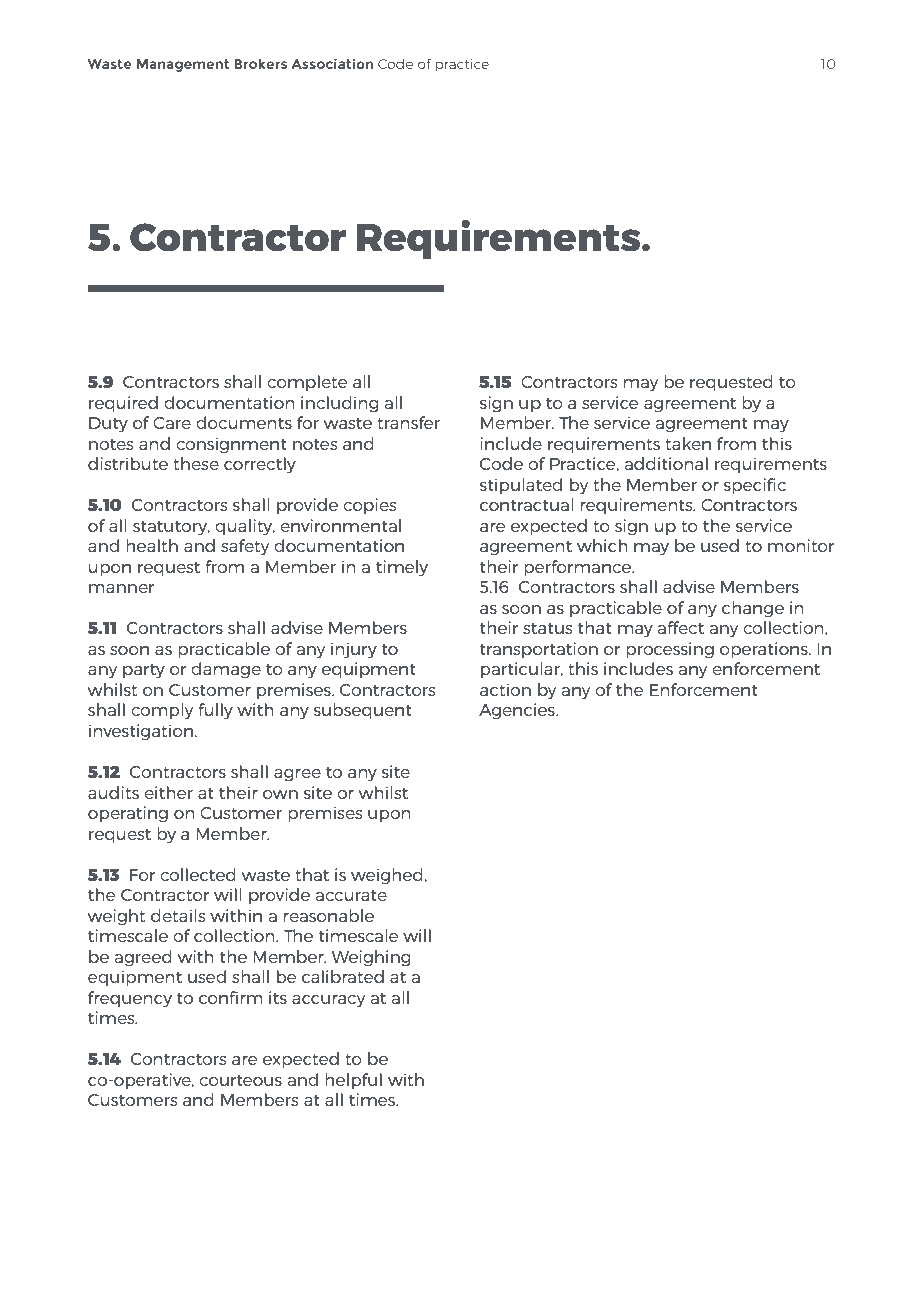  What do you see at coordinates (240, 1080) in the screenshot?
I see `courteous` at bounding box center [240, 1080].
